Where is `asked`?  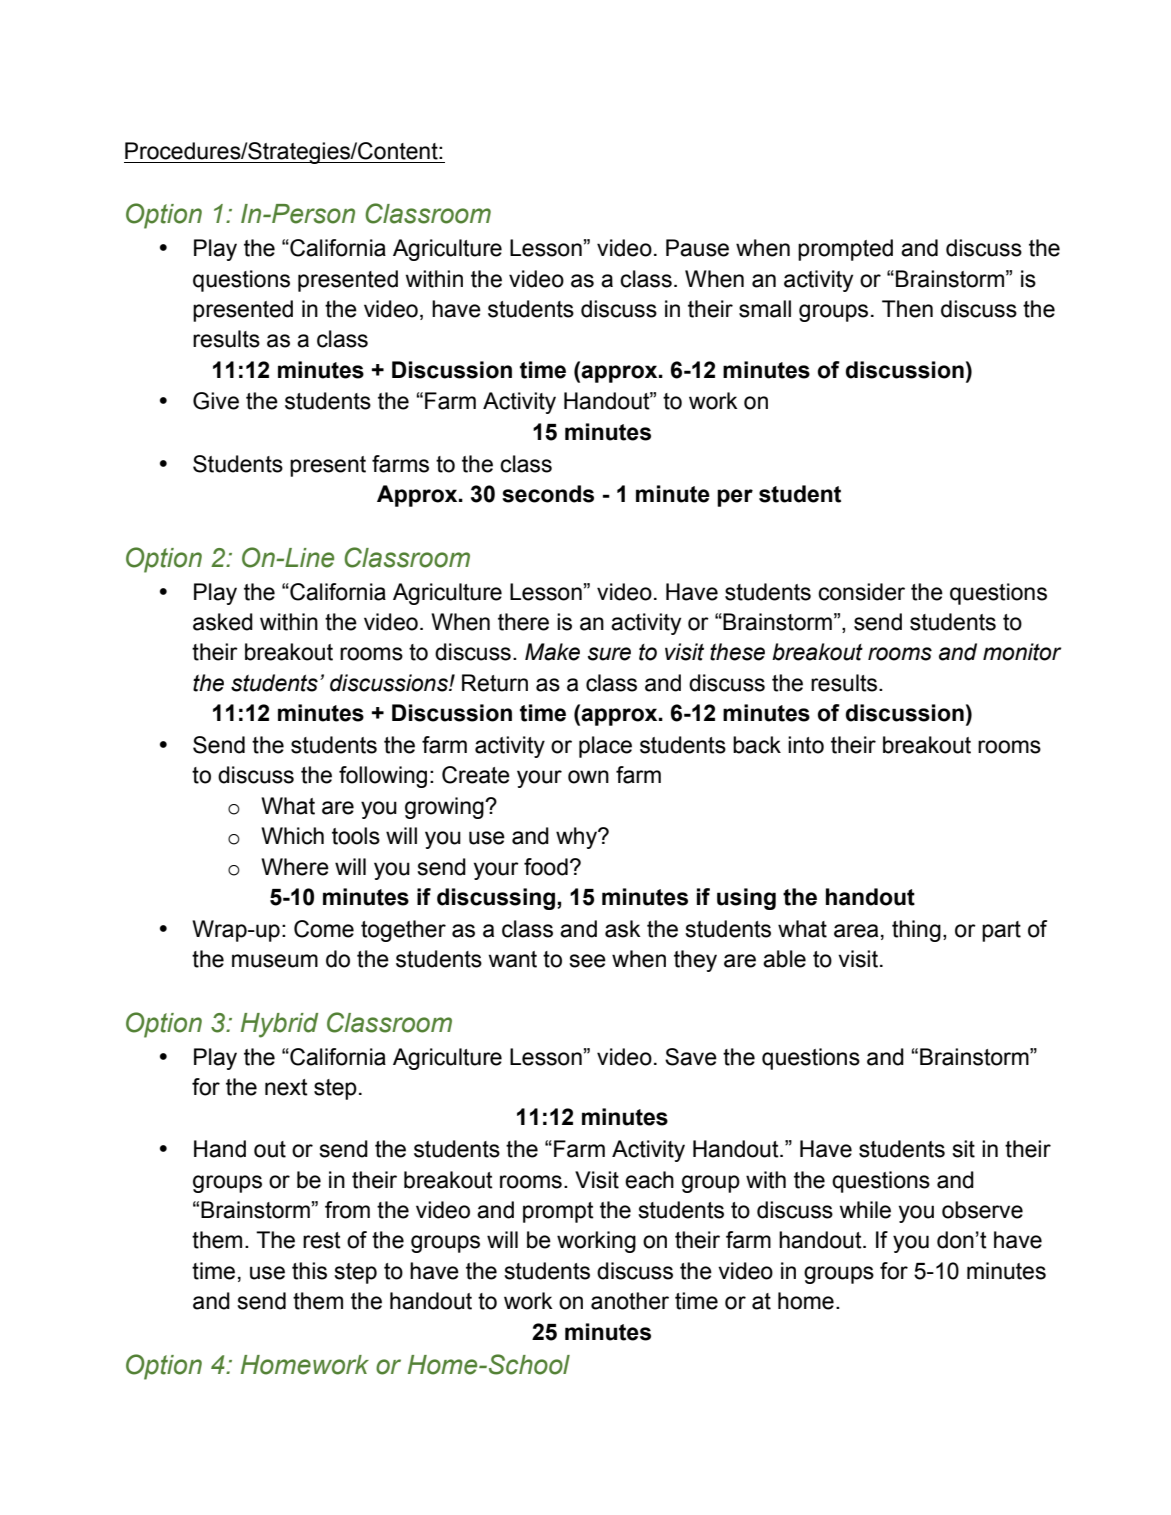
asked is located at coordinates (223, 622).
